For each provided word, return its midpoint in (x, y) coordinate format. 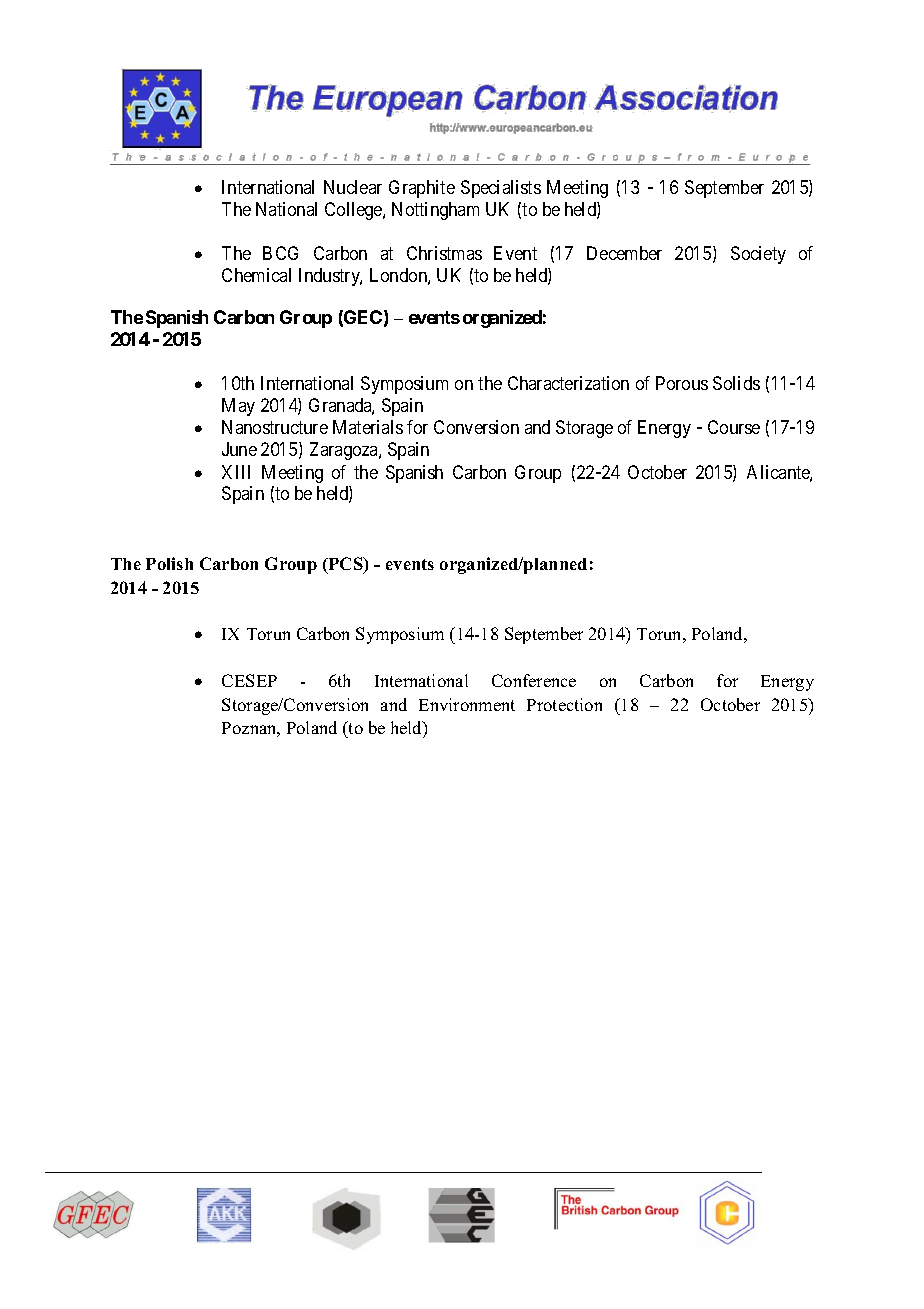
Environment (467, 704)
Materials (368, 427)
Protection (564, 704)
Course (734, 427)
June (239, 449)
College (354, 211)
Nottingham (435, 211)
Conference (534, 680)
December (624, 253)
